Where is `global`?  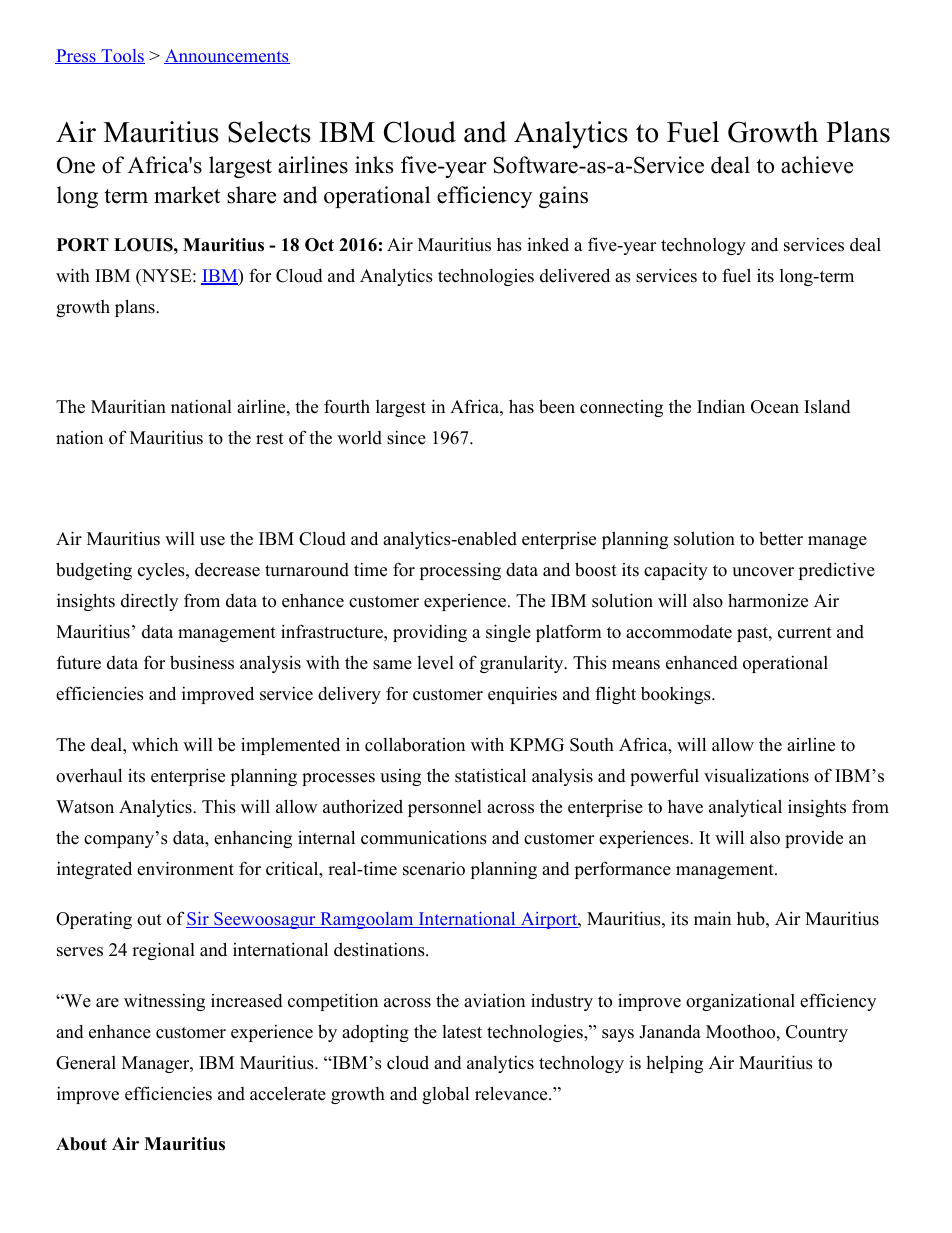 global is located at coordinates (445, 1095).
